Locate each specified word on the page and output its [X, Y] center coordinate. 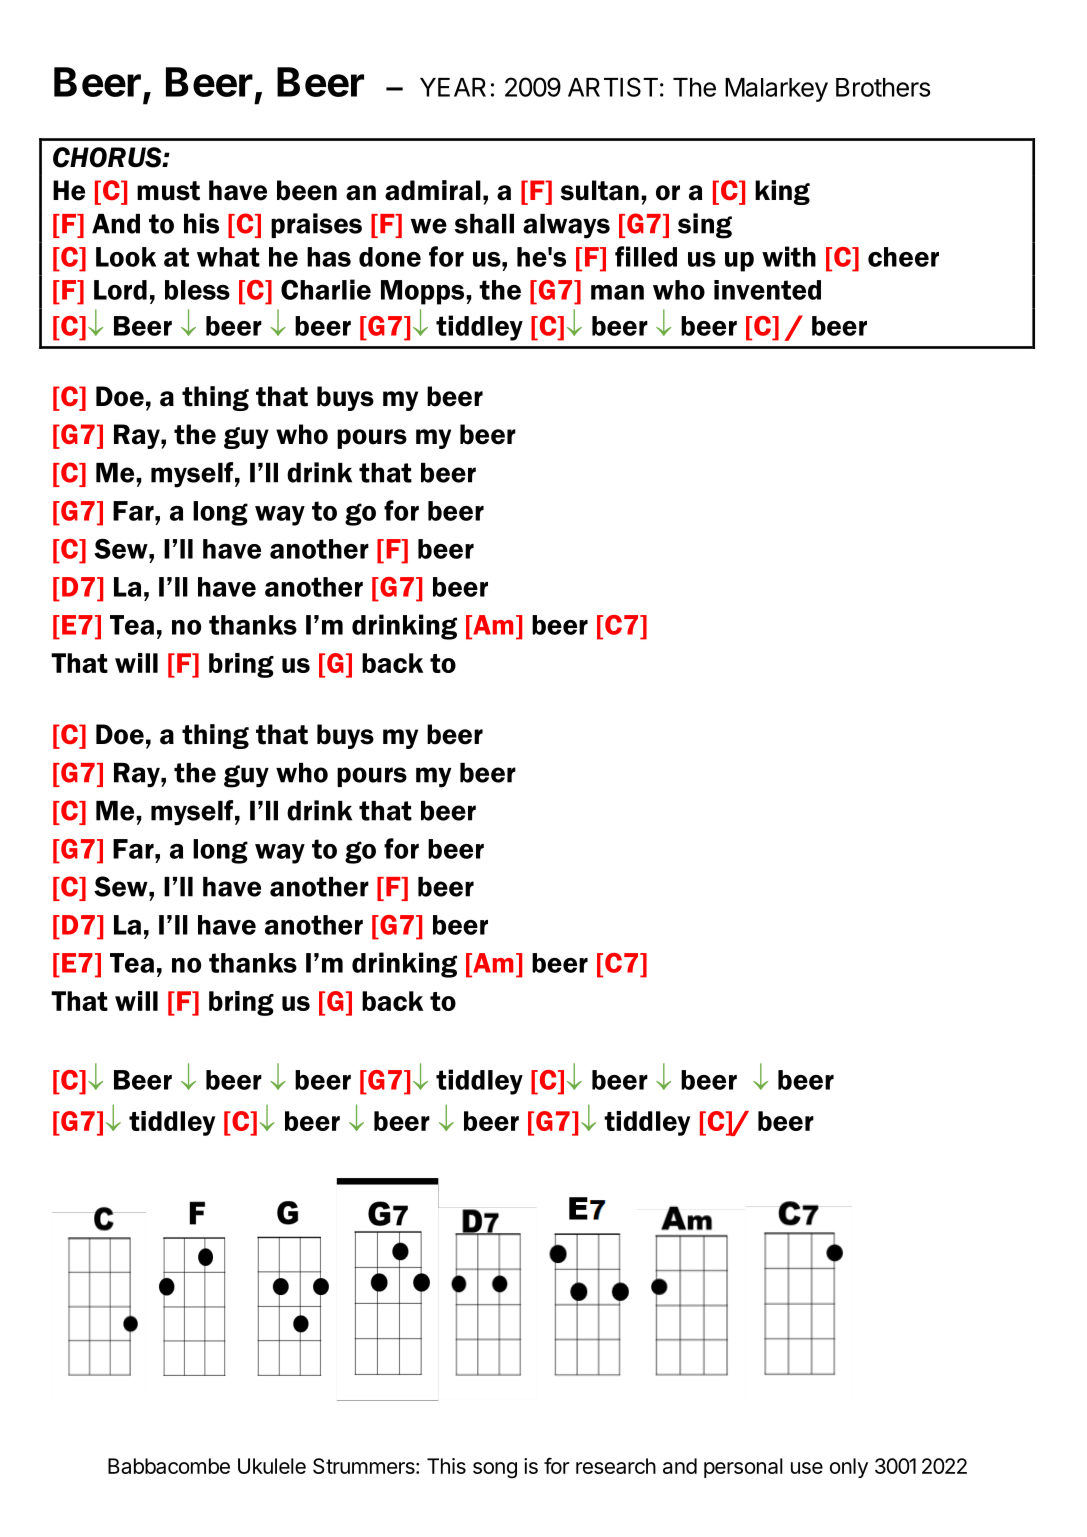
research [616, 1466]
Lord [120, 290]
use [807, 1468]
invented [767, 290]
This [446, 1466]
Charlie [326, 289]
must [168, 191]
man [617, 292]
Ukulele [272, 1466]
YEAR [453, 87]
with [789, 256]
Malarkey [776, 90]
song [495, 1470]
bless [197, 290]
